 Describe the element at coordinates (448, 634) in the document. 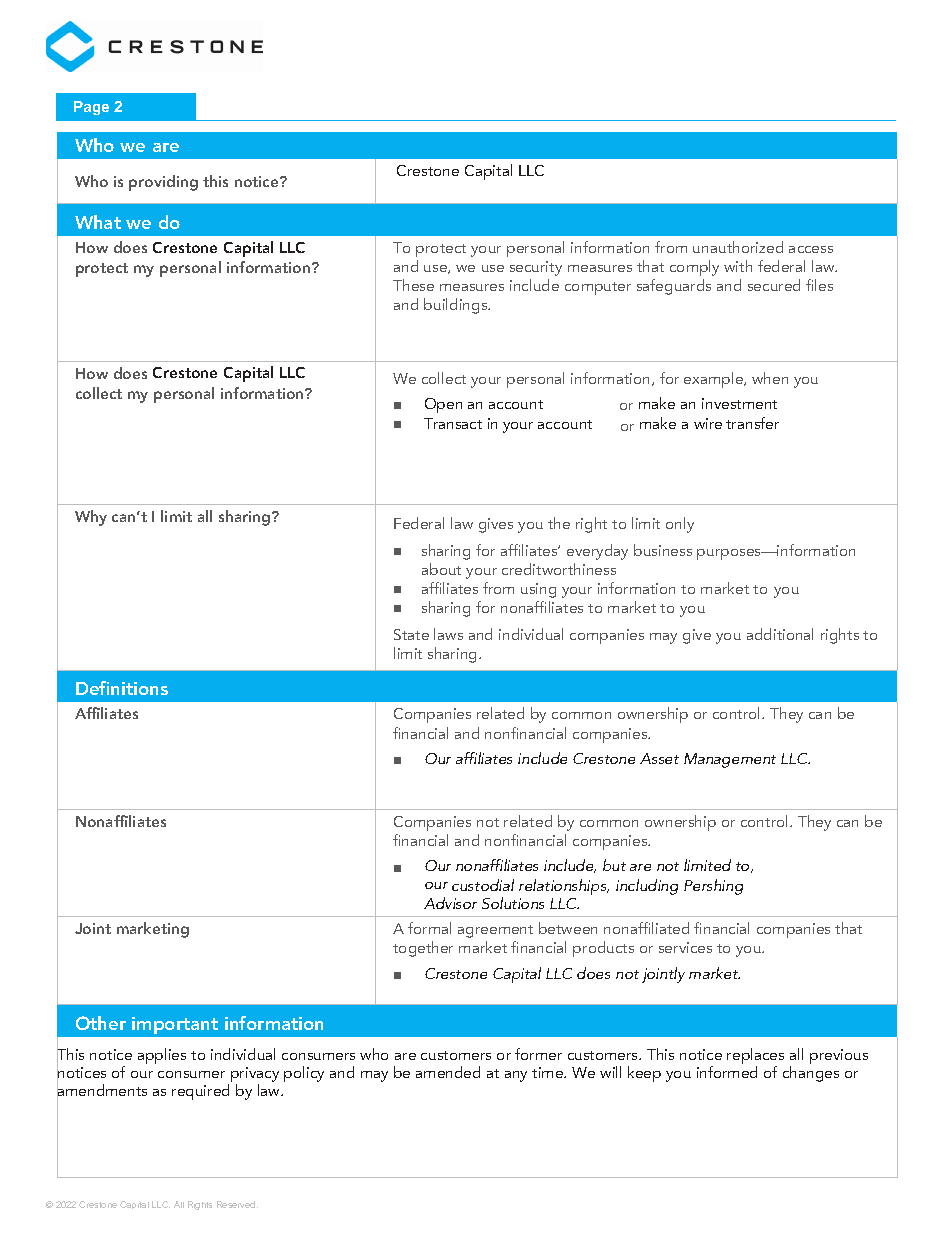

I see `laws` at that location.
